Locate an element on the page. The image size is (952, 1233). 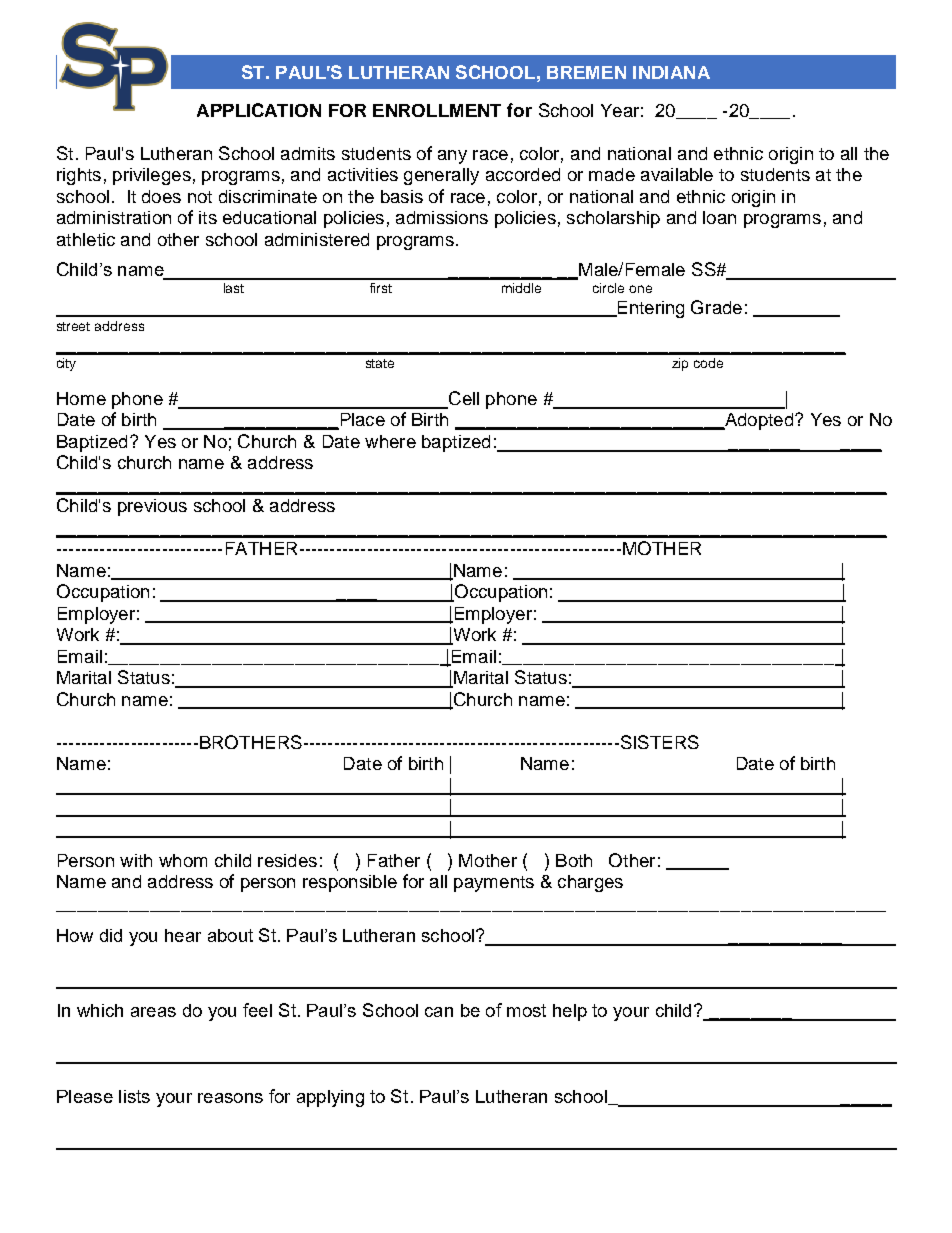
lists is located at coordinates (134, 1096).
